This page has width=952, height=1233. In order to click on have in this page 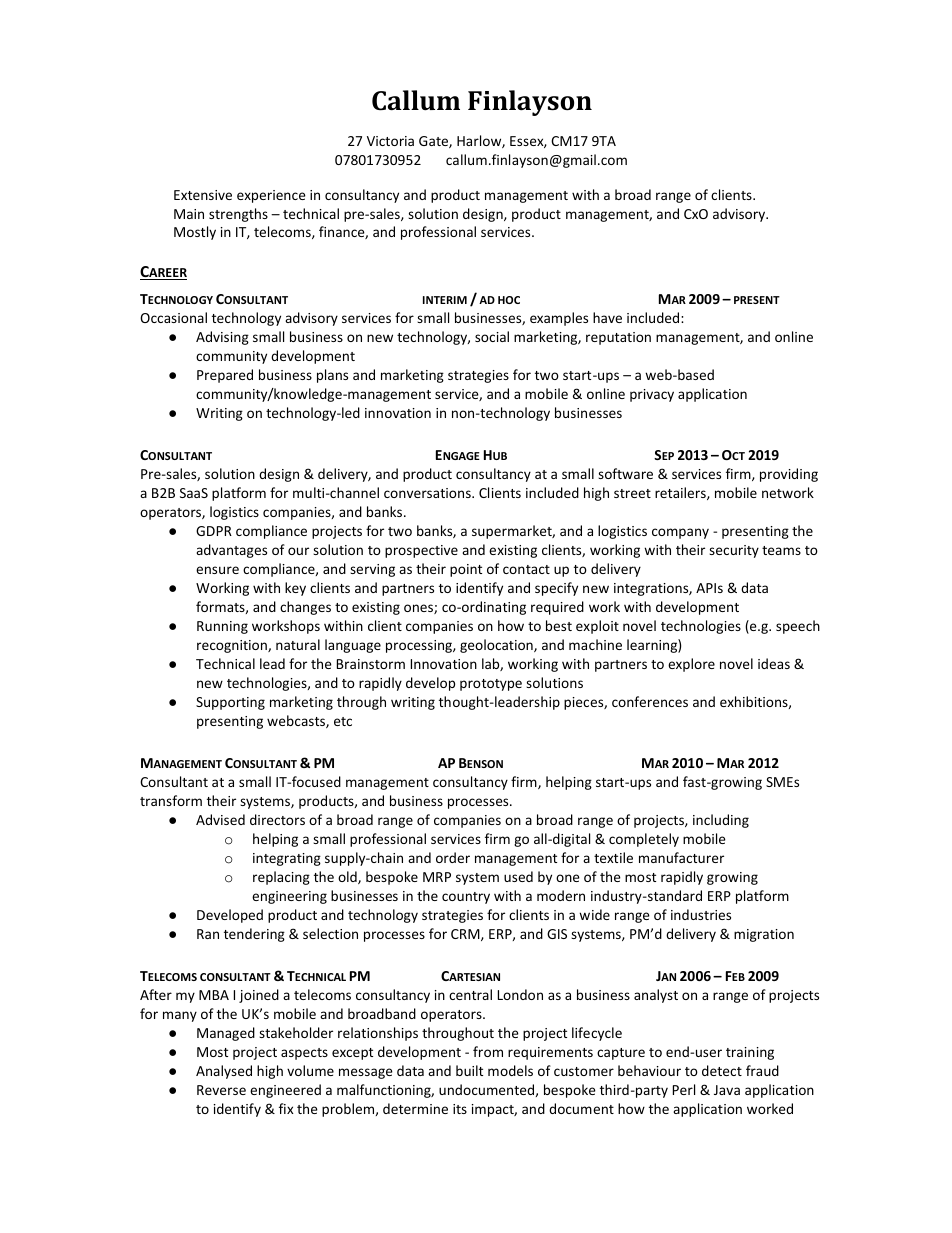, I will do `click(607, 317)`.
